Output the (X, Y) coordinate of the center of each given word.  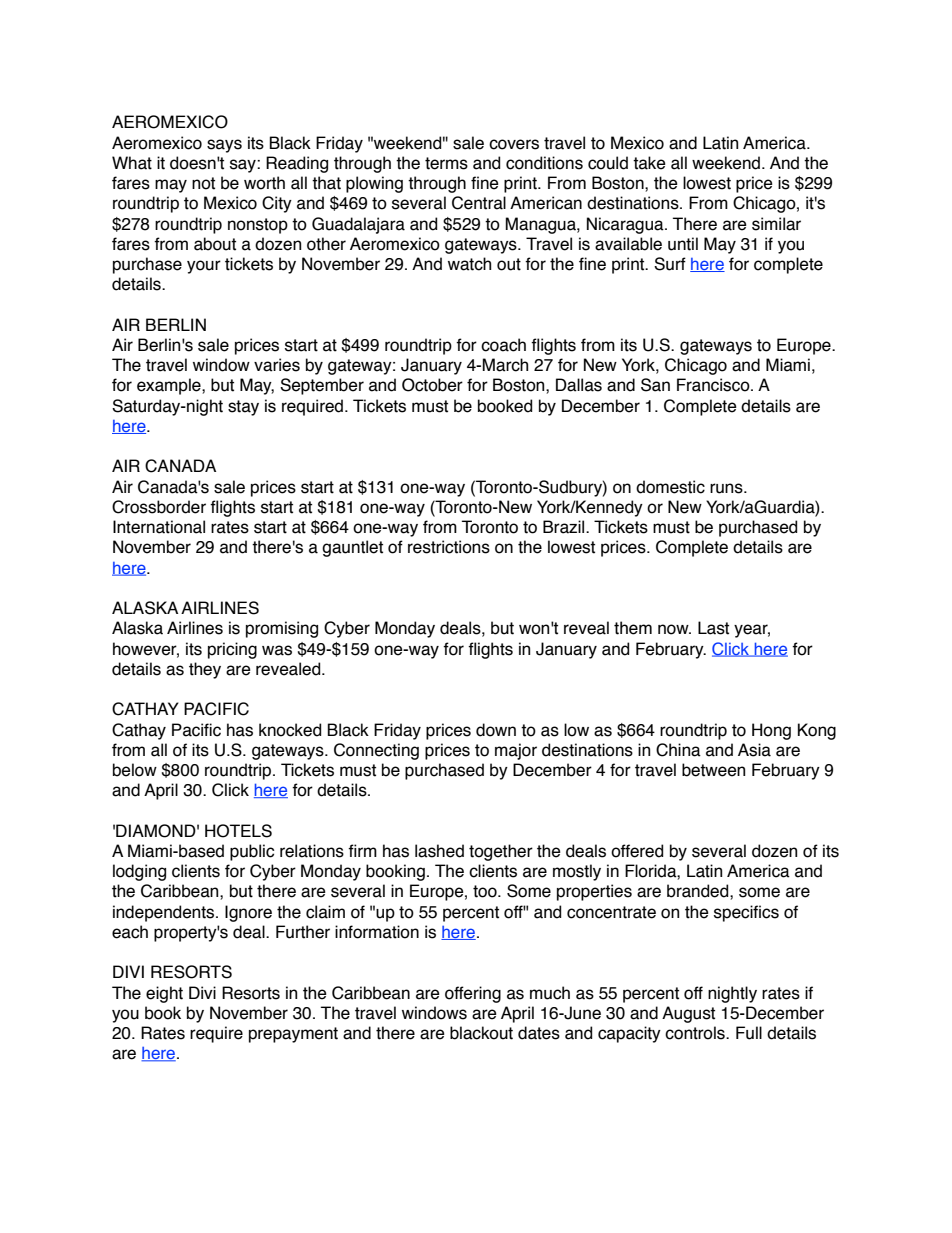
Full (749, 1033)
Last (713, 628)
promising (282, 629)
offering (473, 994)
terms (446, 163)
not (203, 183)
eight (164, 994)
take (649, 163)
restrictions (449, 547)
